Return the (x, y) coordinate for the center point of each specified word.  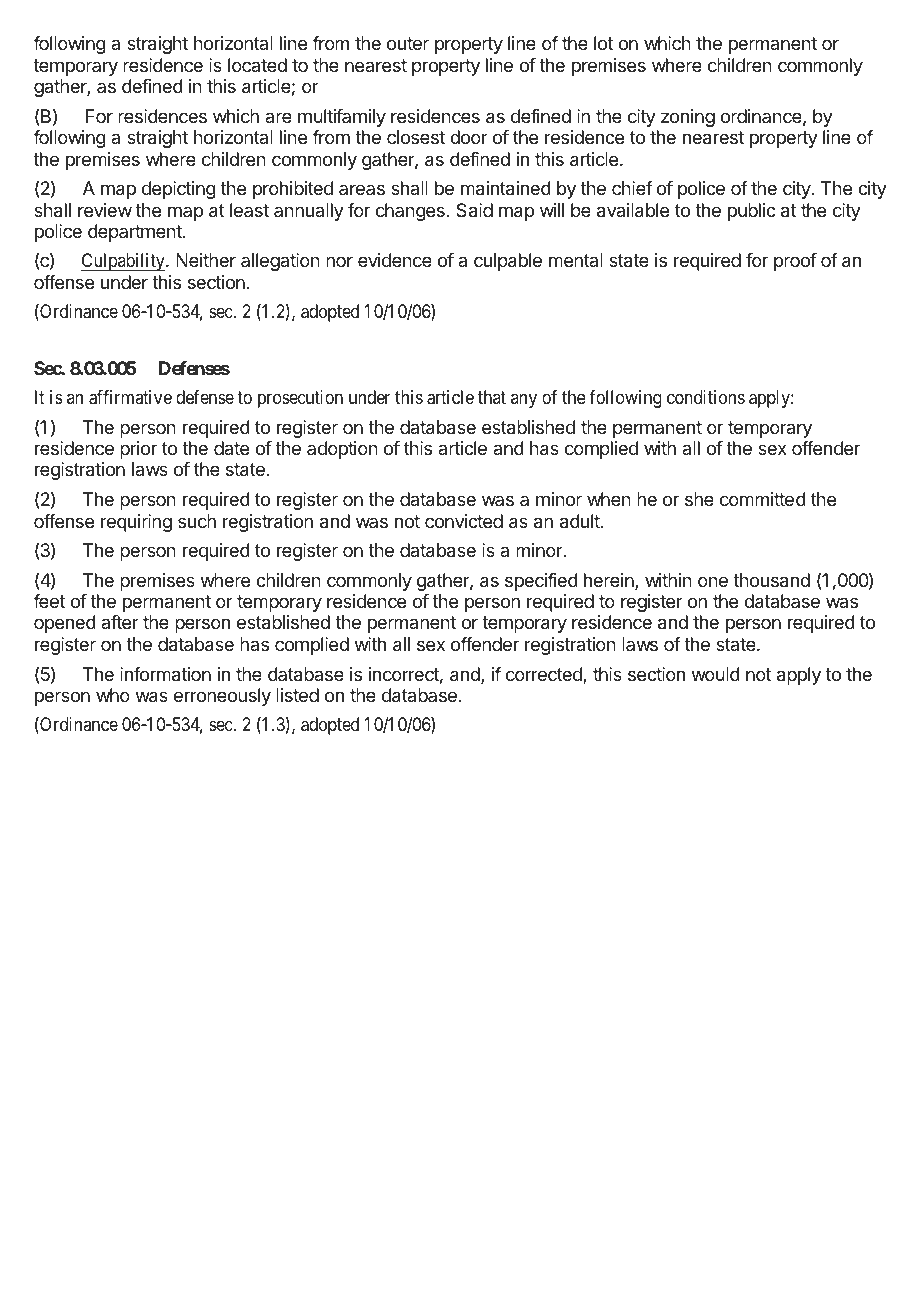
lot (603, 43)
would (716, 674)
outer (408, 43)
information (165, 674)
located (257, 65)
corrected (545, 675)
